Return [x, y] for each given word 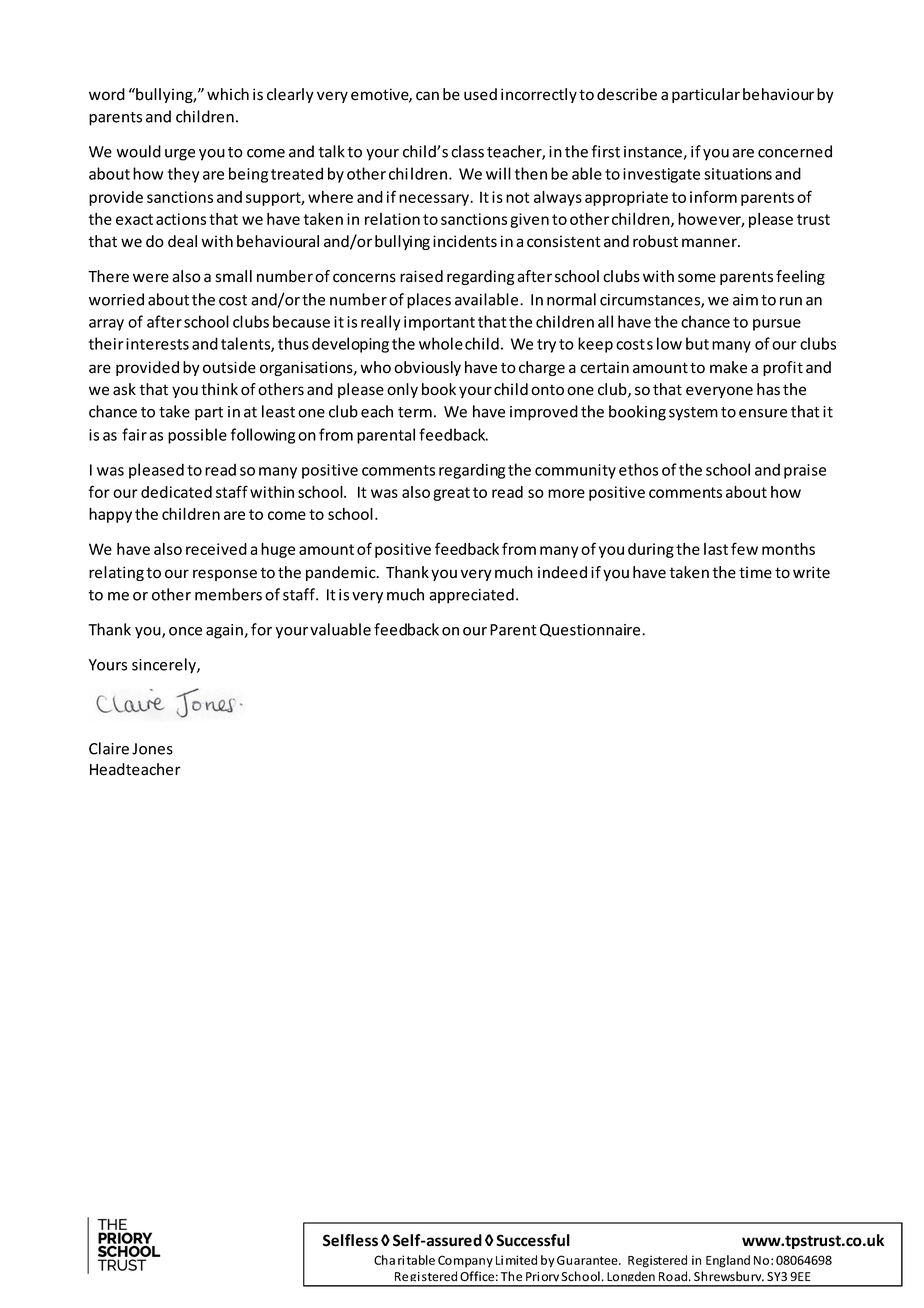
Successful [533, 1240]
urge [180, 155]
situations [738, 174]
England [728, 1261]
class [467, 151]
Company [465, 1261]
